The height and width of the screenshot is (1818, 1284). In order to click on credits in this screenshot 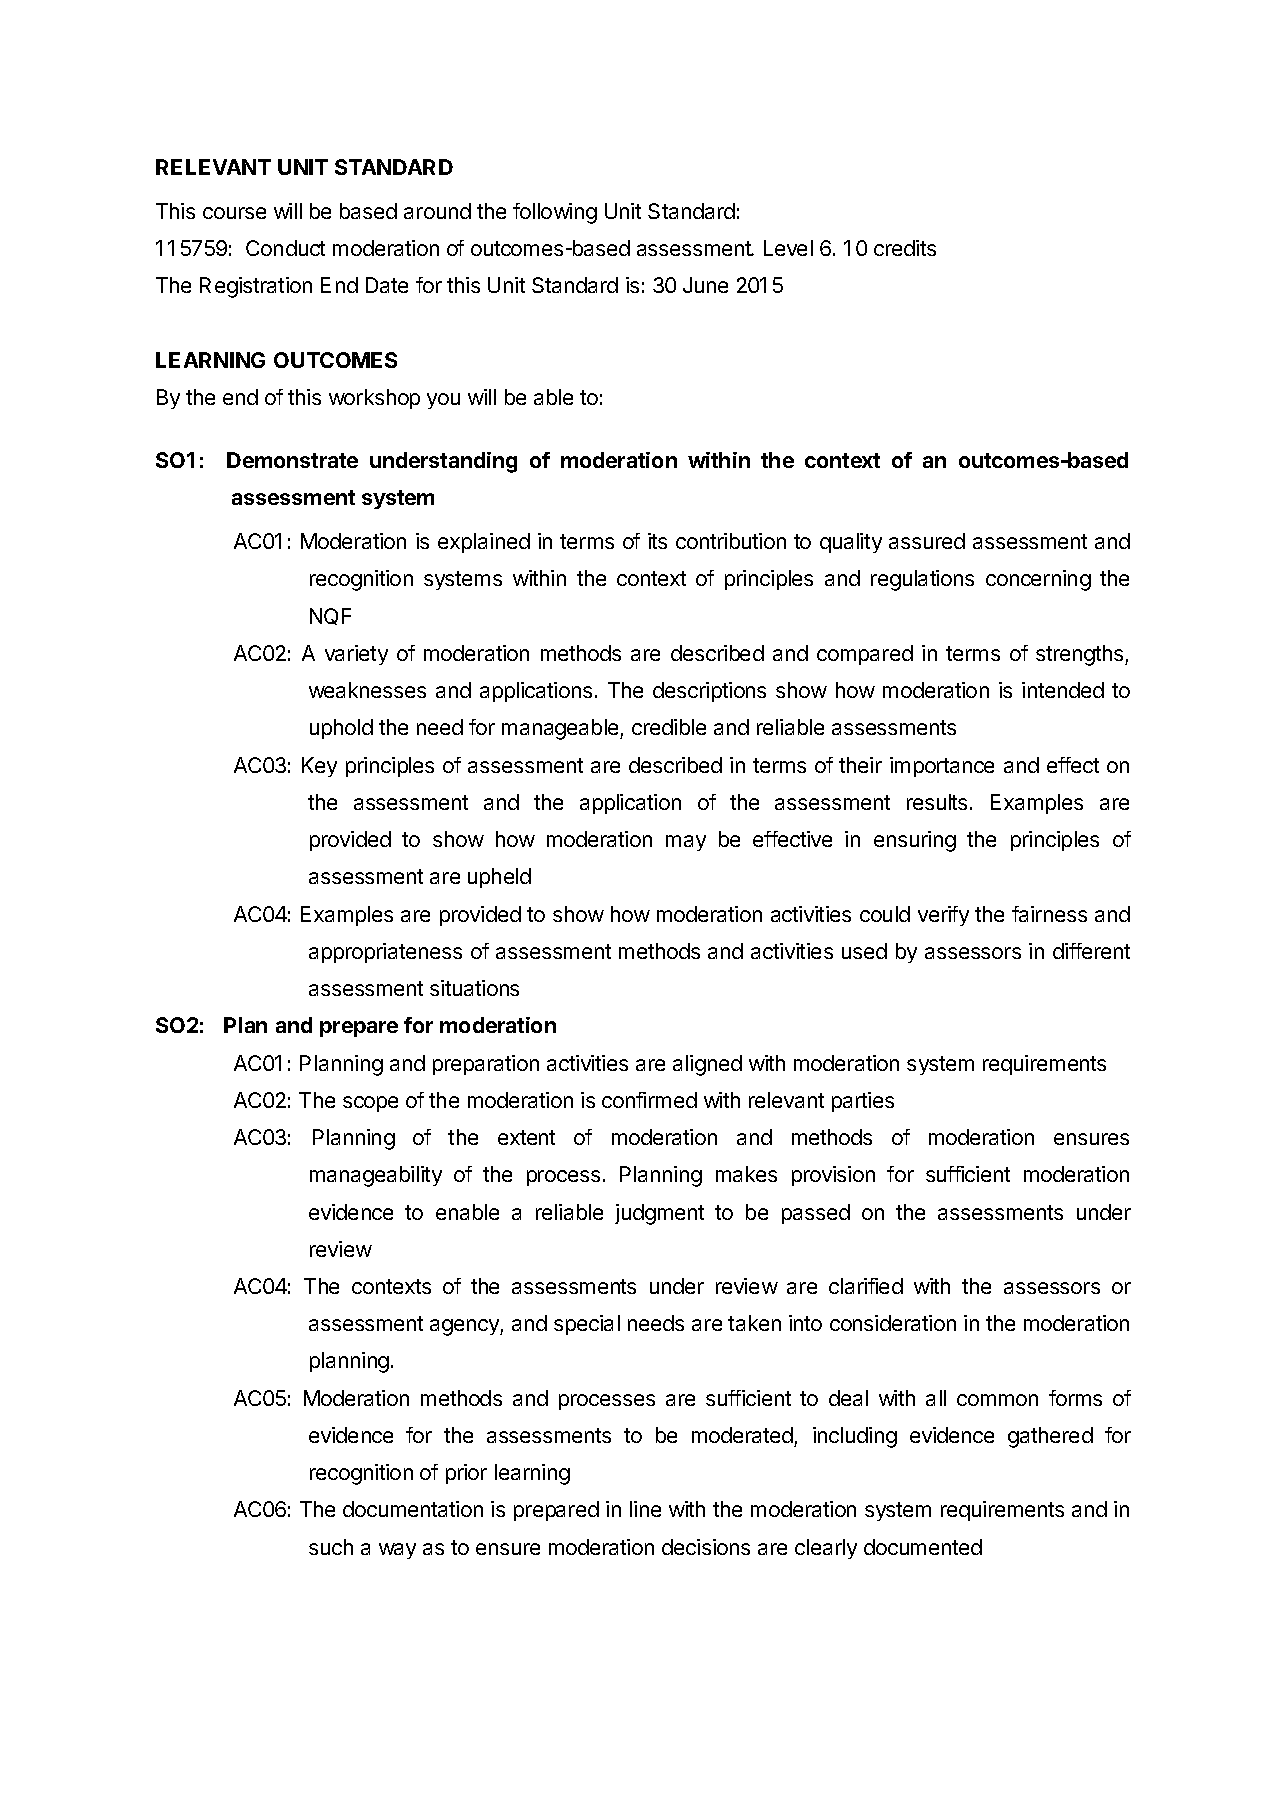, I will do `click(905, 248)`.
